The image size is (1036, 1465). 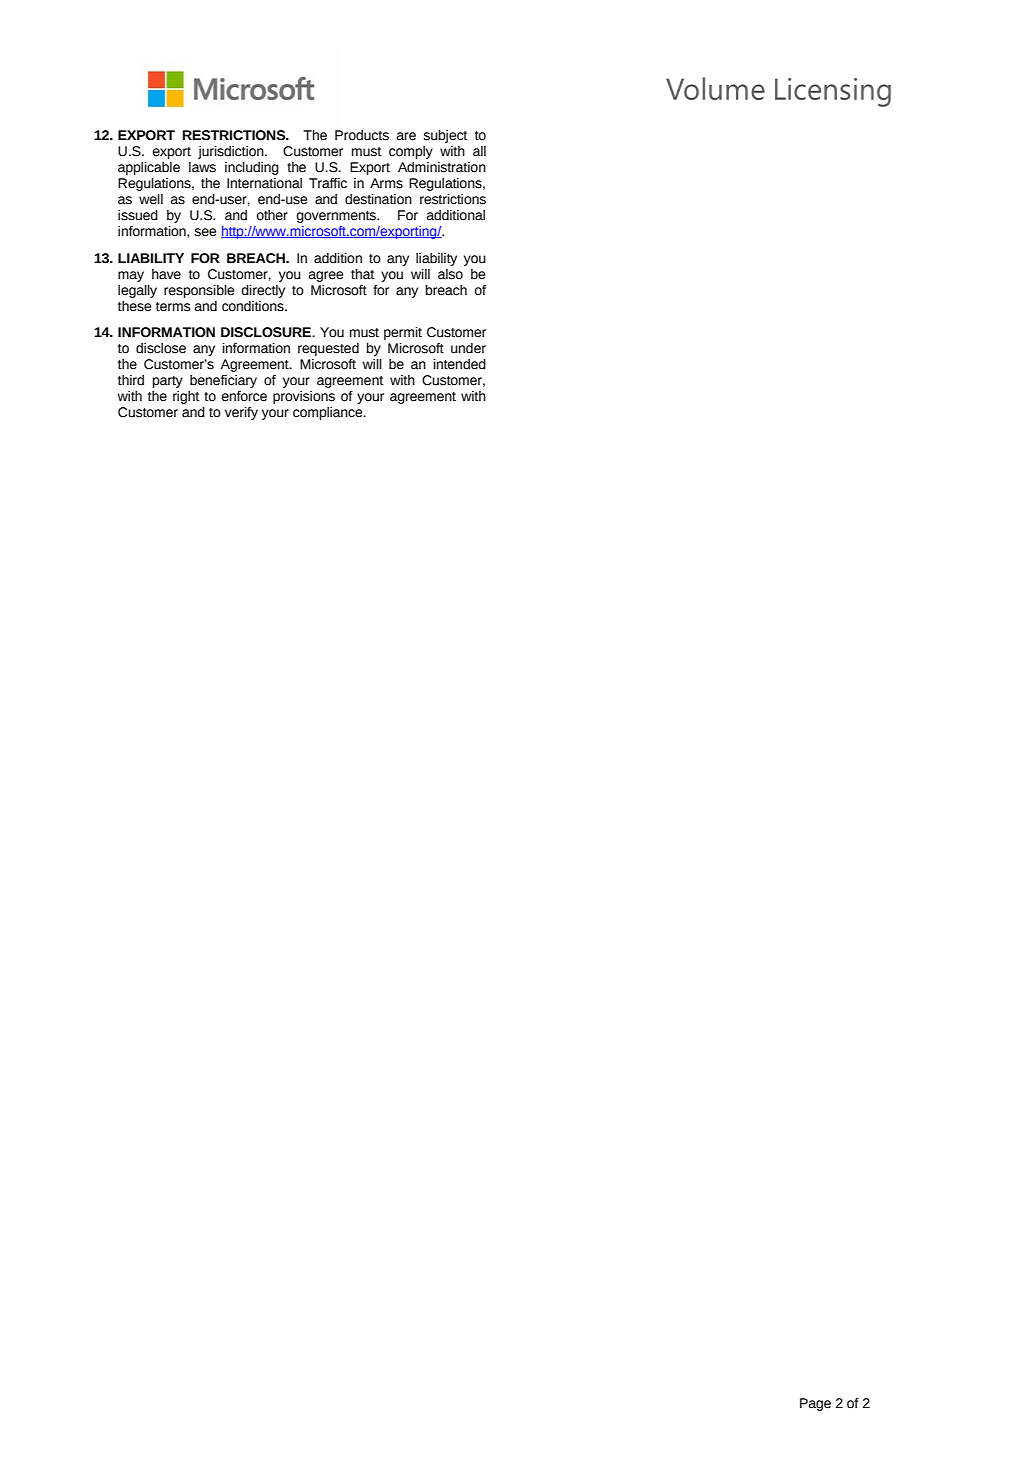 What do you see at coordinates (468, 348) in the page?
I see `under` at bounding box center [468, 348].
